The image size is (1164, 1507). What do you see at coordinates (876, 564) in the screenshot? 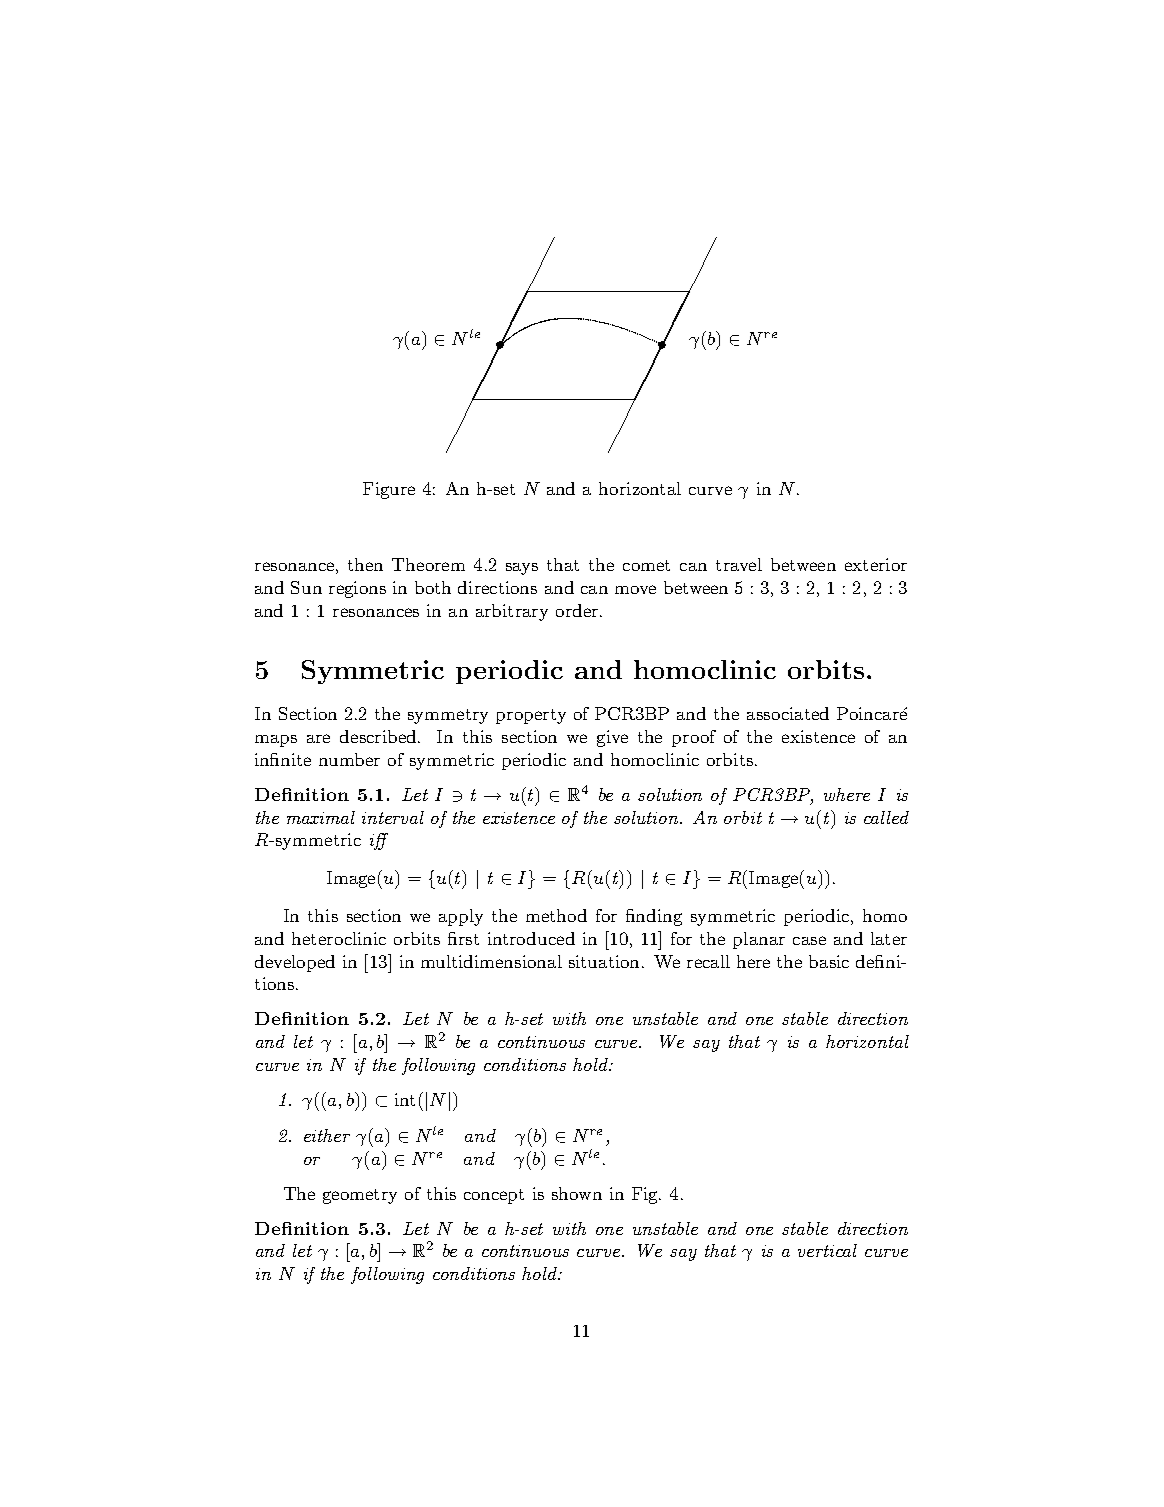
I see `exterior` at bounding box center [876, 564].
